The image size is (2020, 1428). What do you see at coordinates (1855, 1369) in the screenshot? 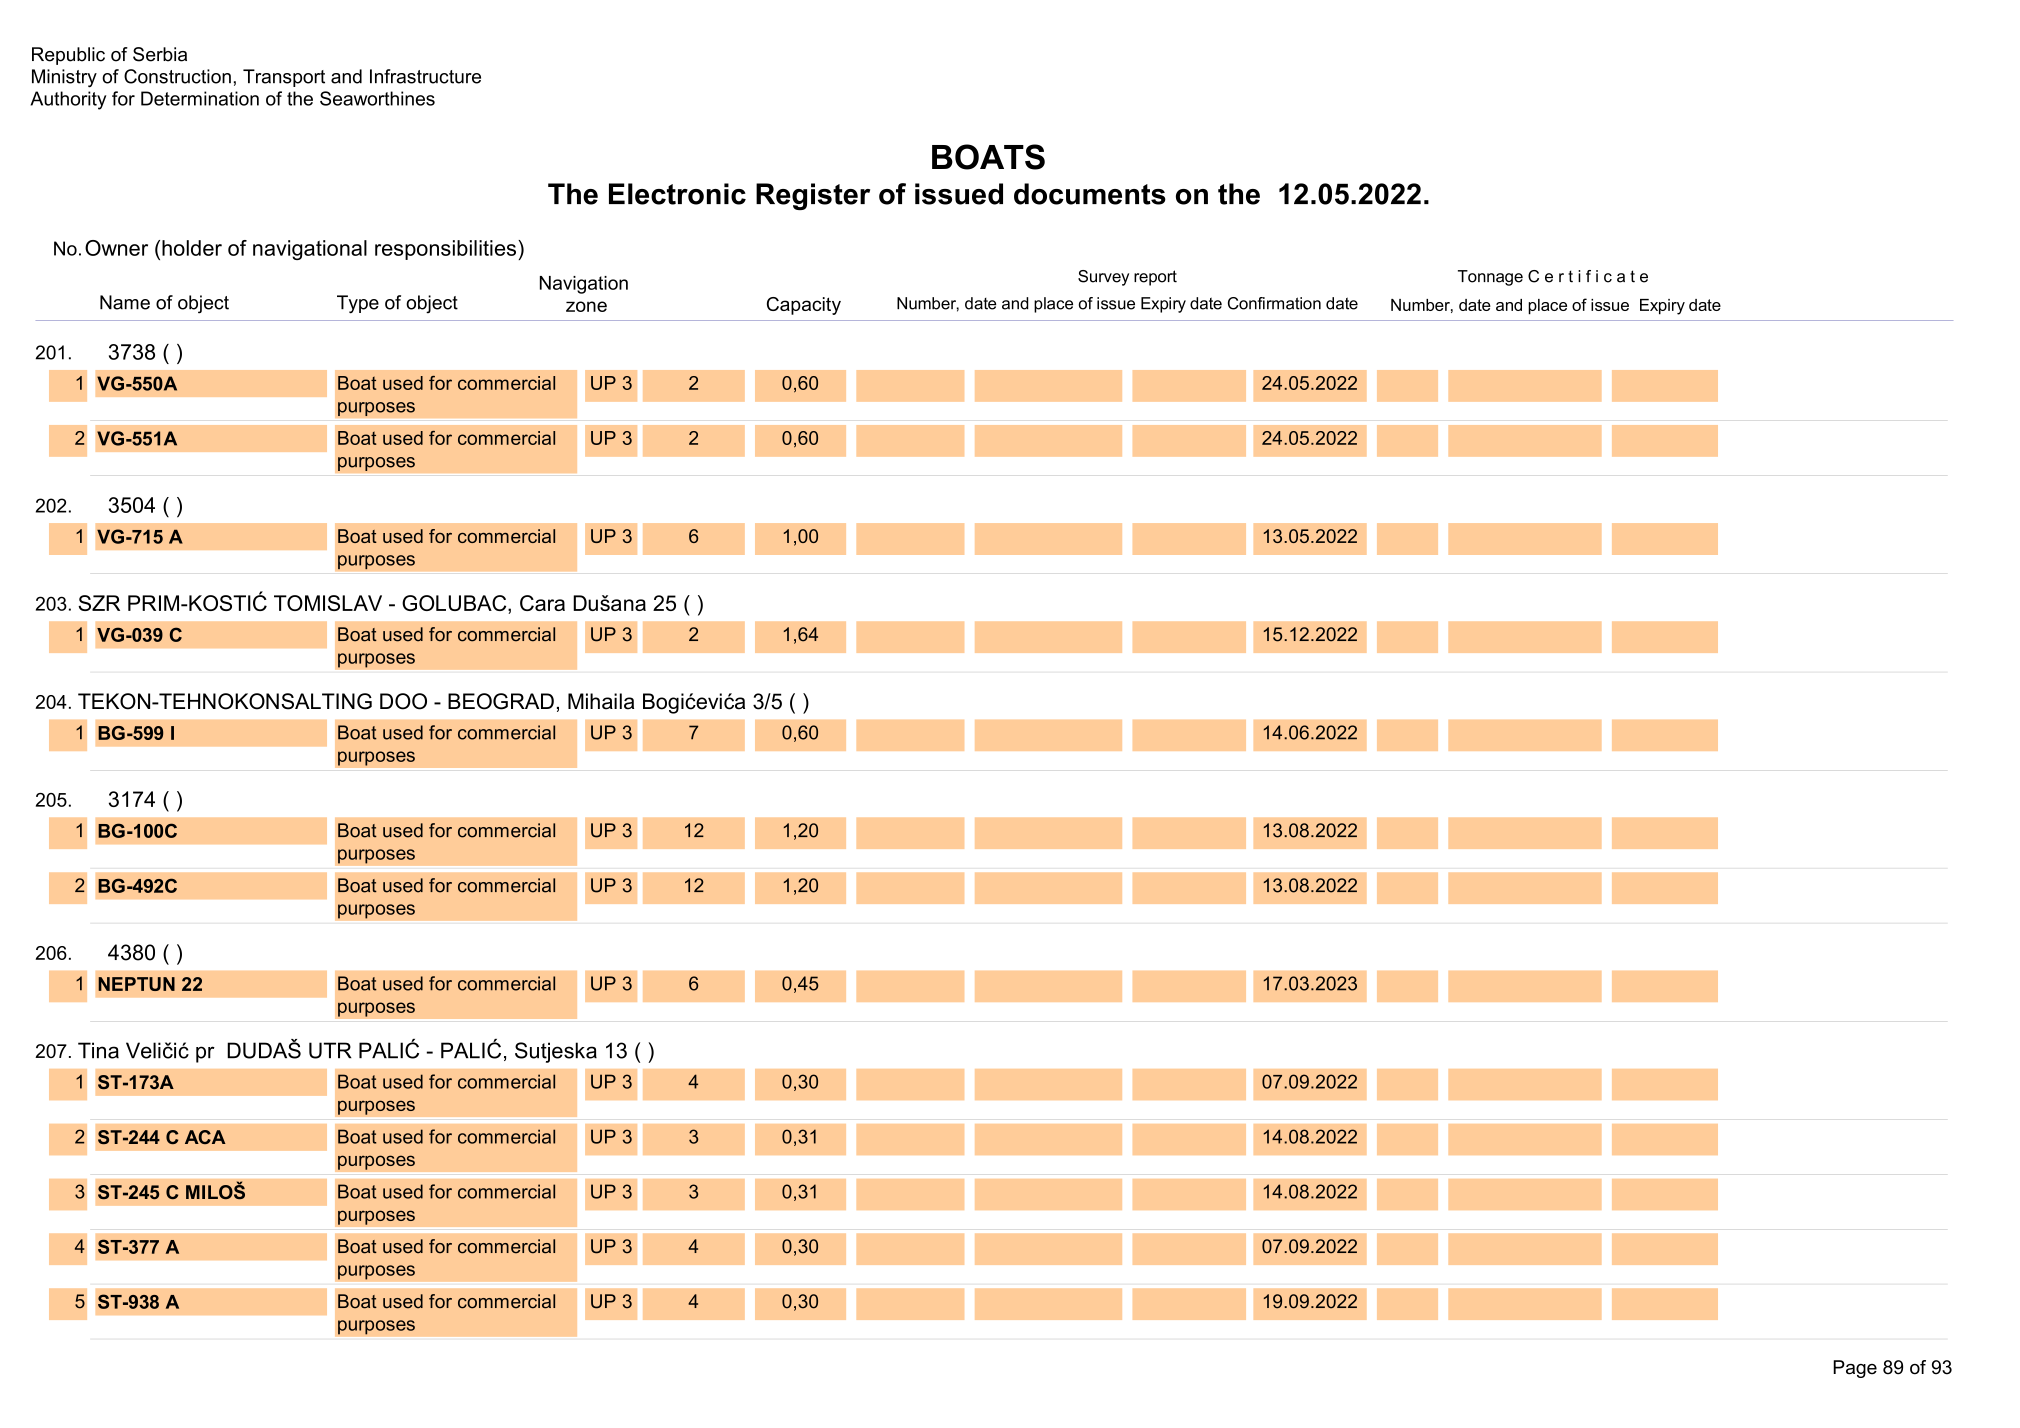
I see `Page` at bounding box center [1855, 1369].
